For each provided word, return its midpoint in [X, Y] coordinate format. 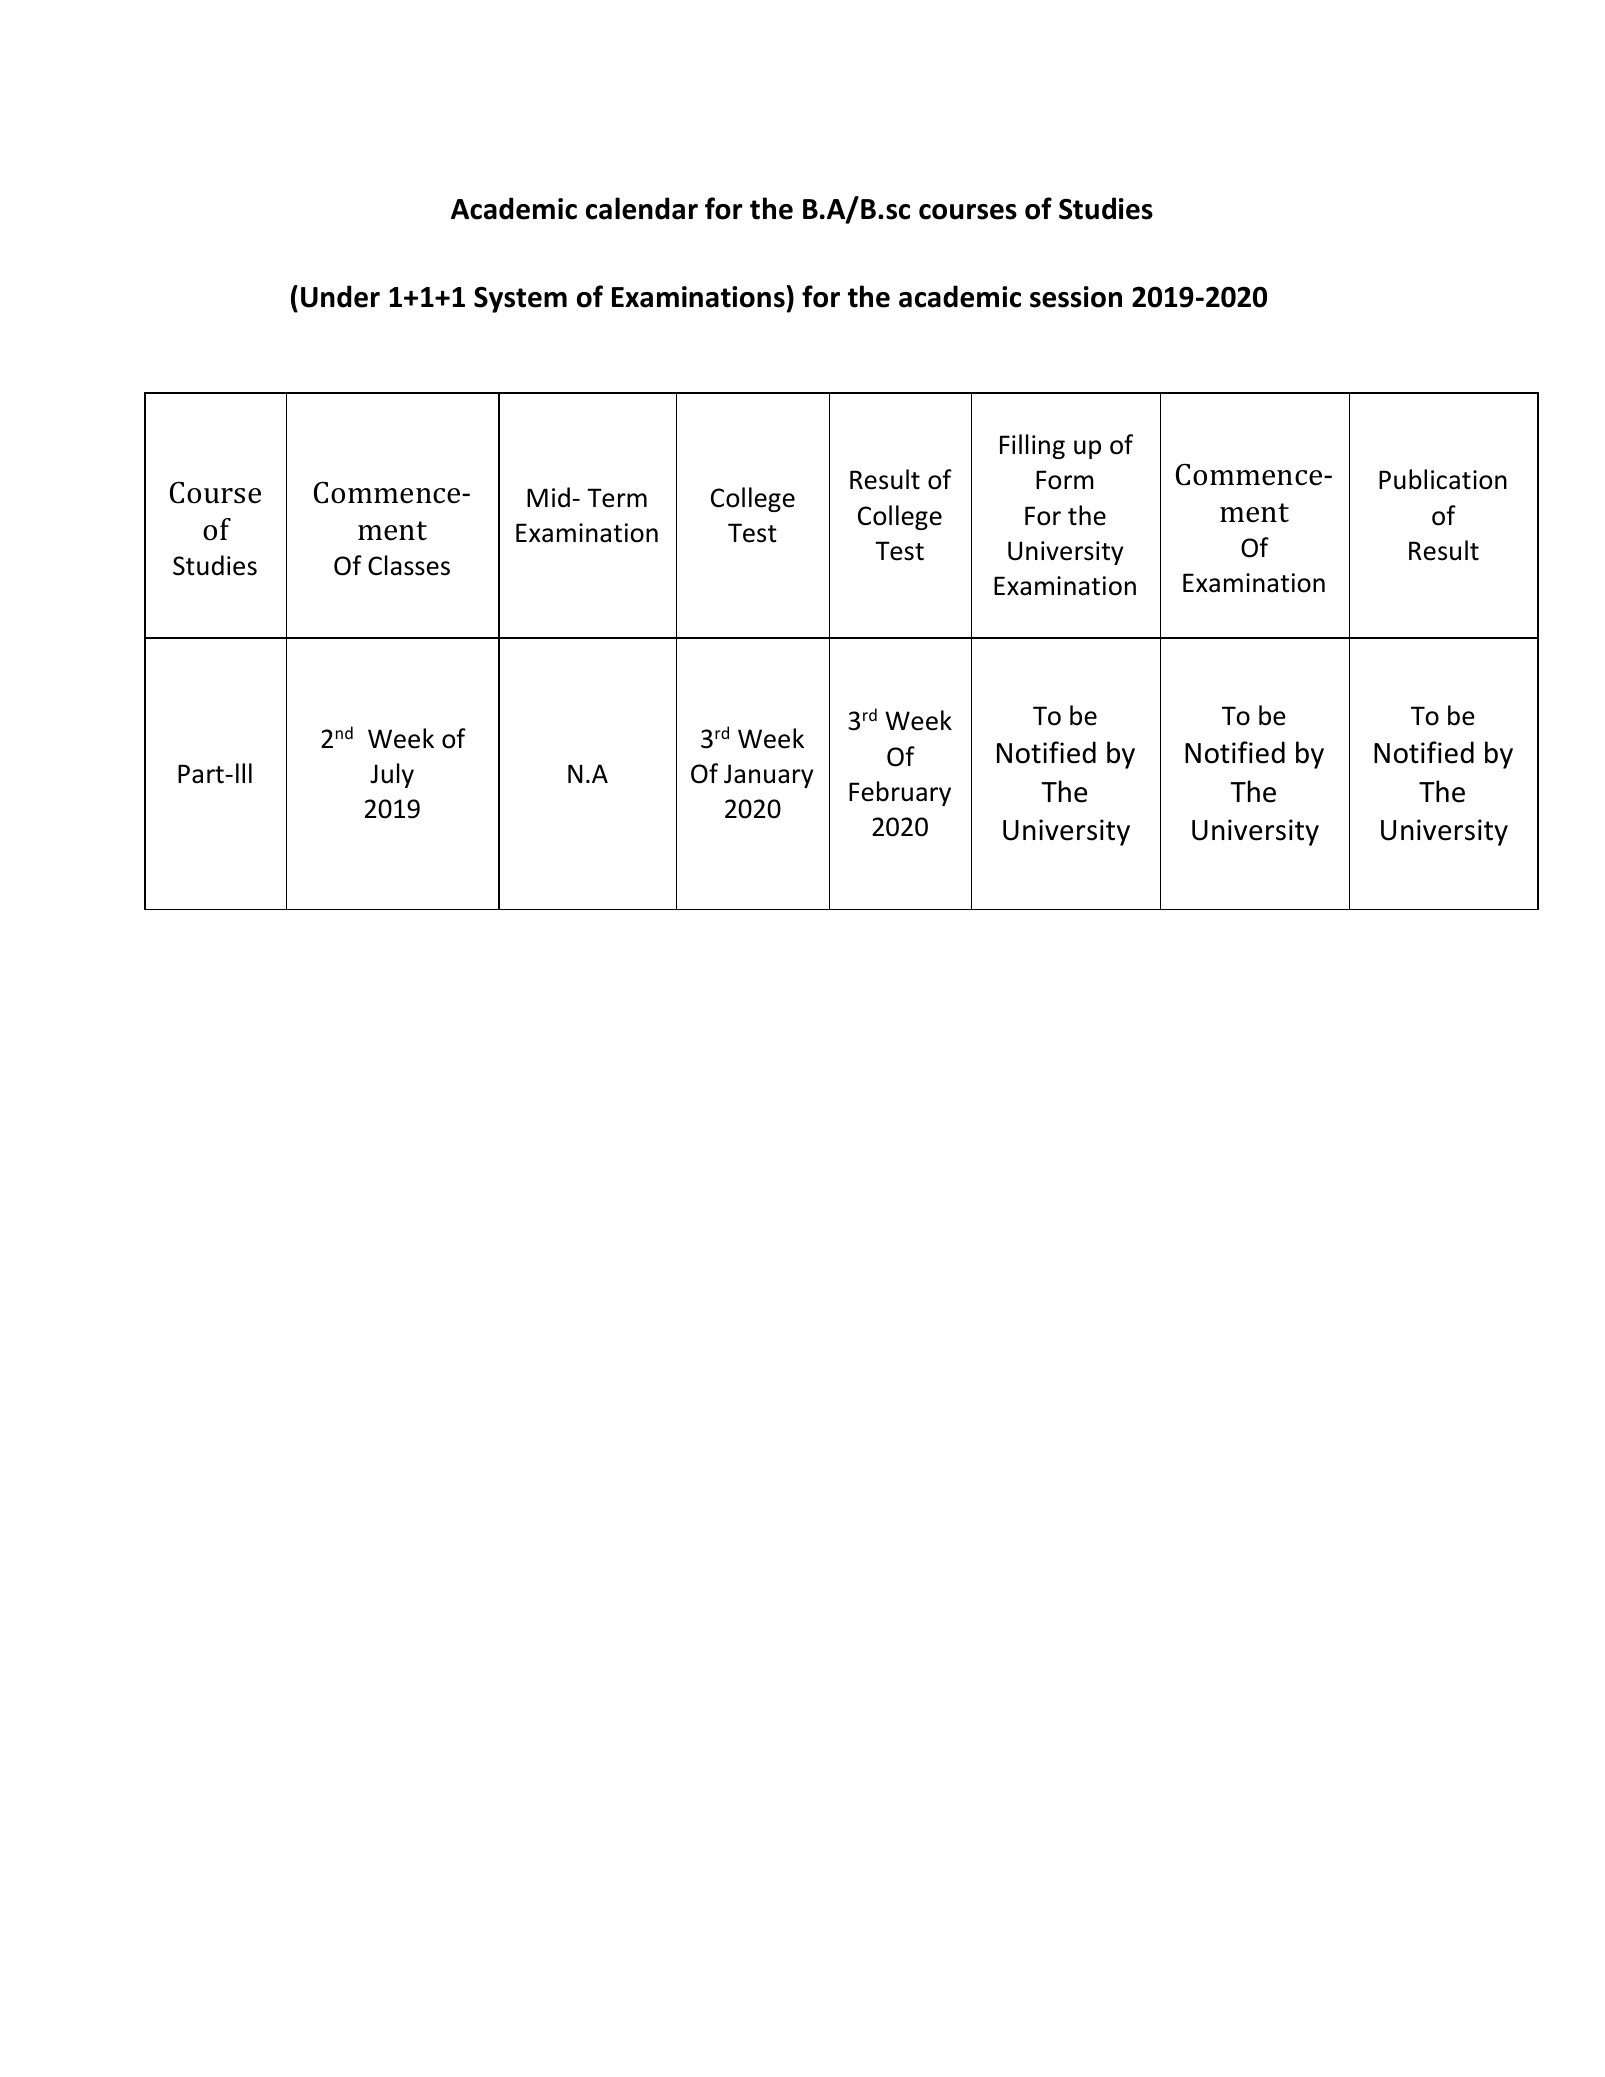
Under [340, 296]
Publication [1443, 479]
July [392, 775]
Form [1065, 480]
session [1076, 297]
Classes [409, 565]
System [520, 299]
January [768, 776]
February [900, 793]
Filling [1032, 446]
